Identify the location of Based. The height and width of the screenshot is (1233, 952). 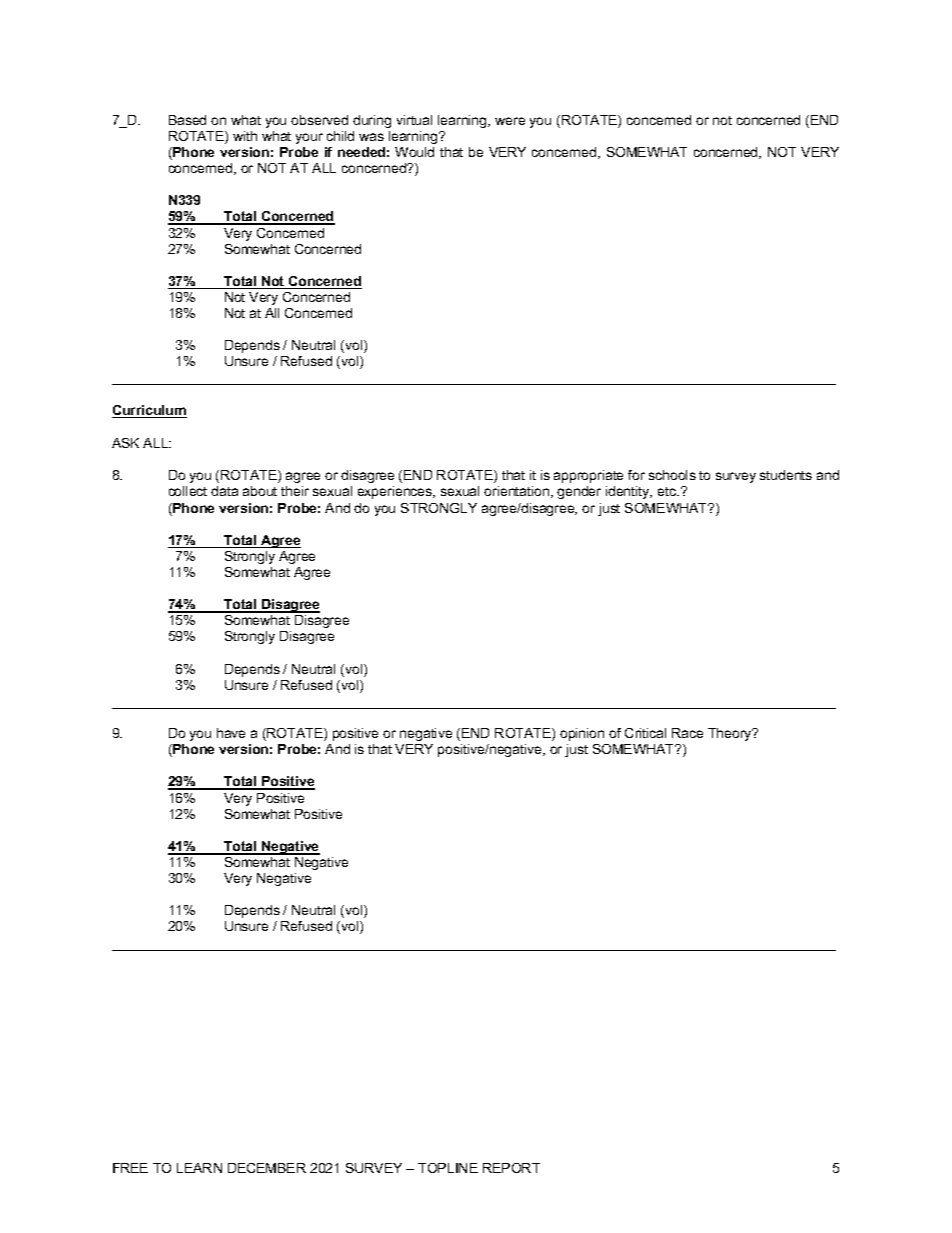
(187, 120).
